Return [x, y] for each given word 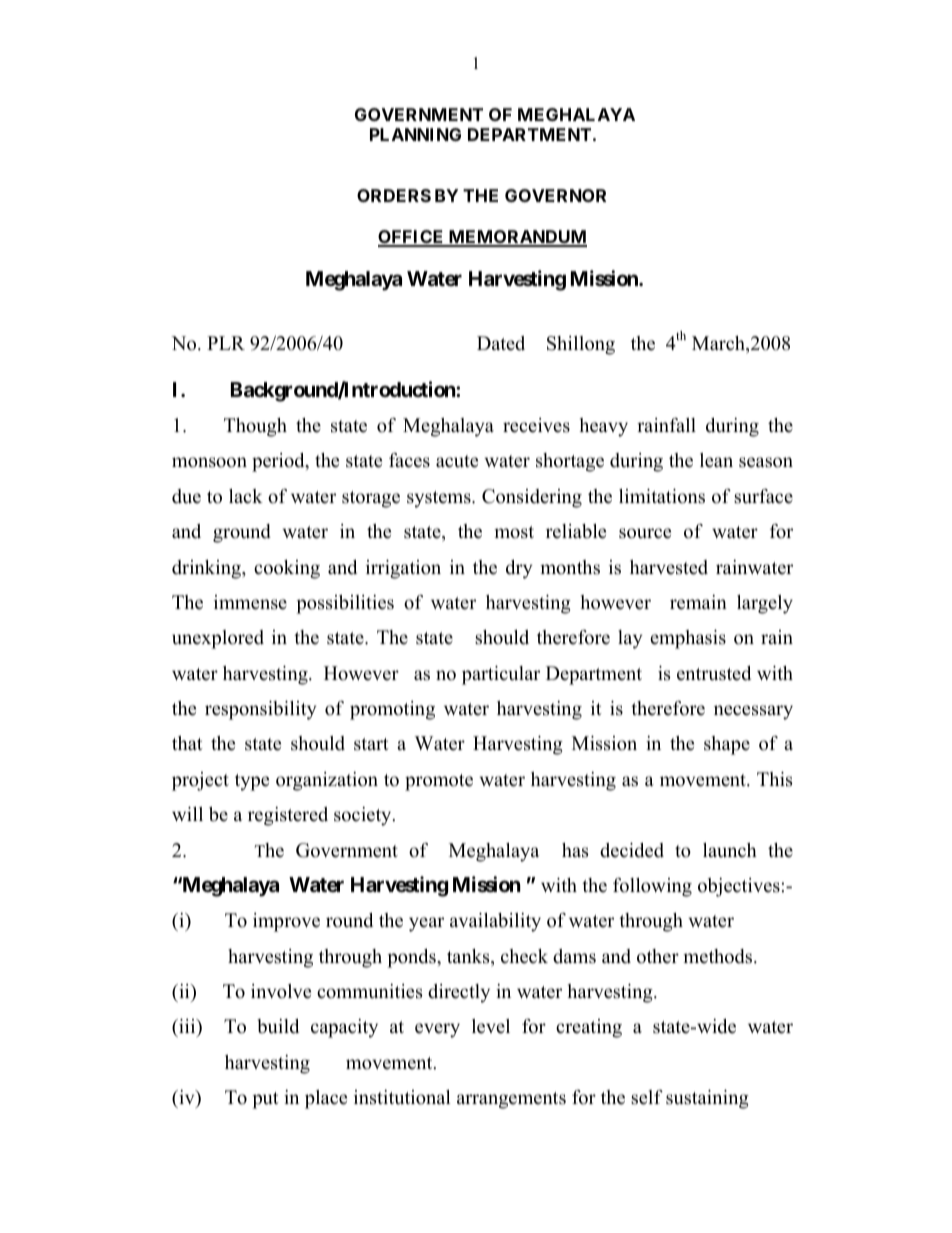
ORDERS [394, 195]
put [265, 1100]
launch [730, 850]
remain [698, 602]
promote [439, 782]
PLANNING [415, 134]
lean [716, 460]
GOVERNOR [555, 195]
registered [288, 816]
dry [519, 569]
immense [250, 602]
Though [255, 427]
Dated [501, 343]
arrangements [511, 1100]
